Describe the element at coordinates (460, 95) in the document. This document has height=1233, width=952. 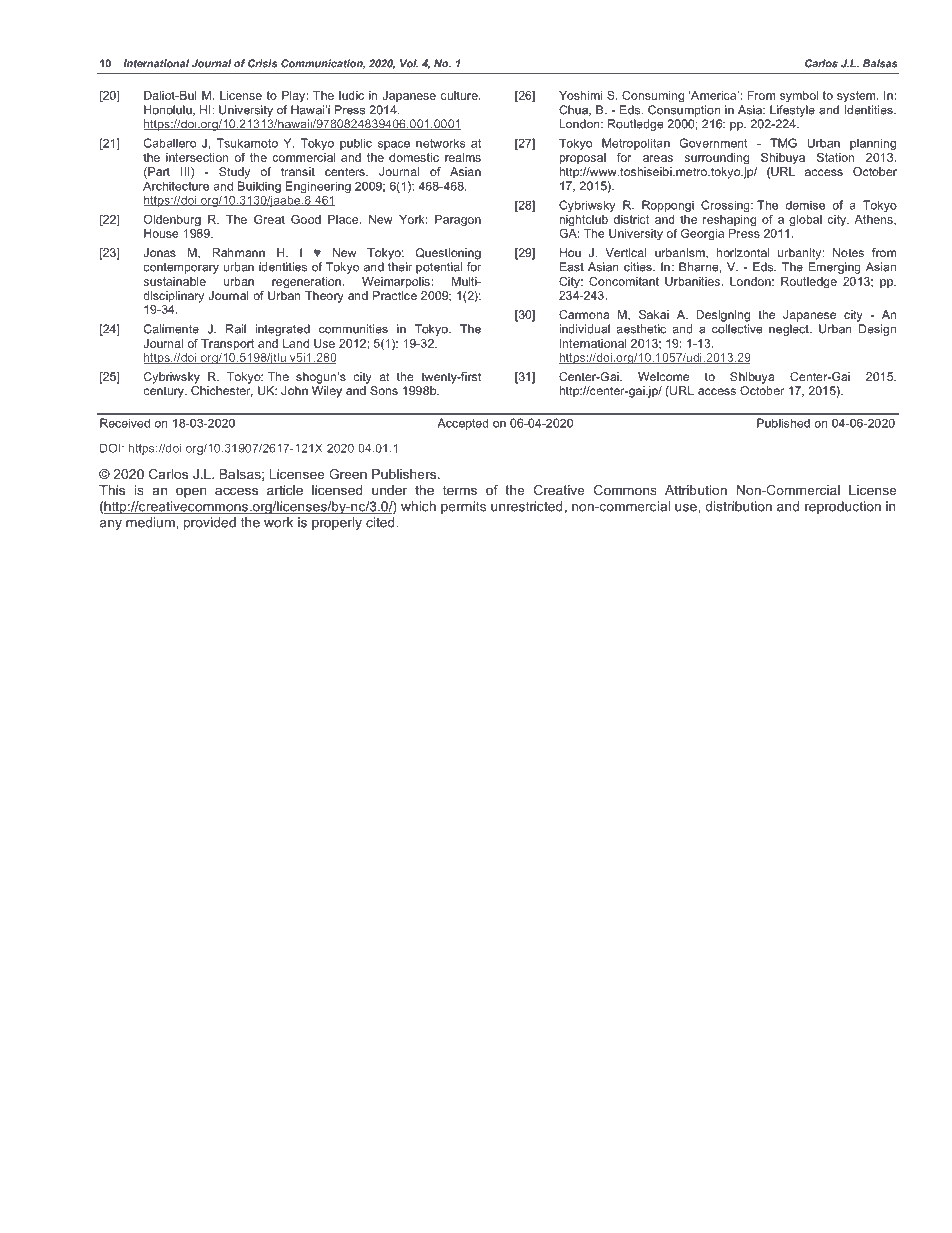
I see `culture` at that location.
